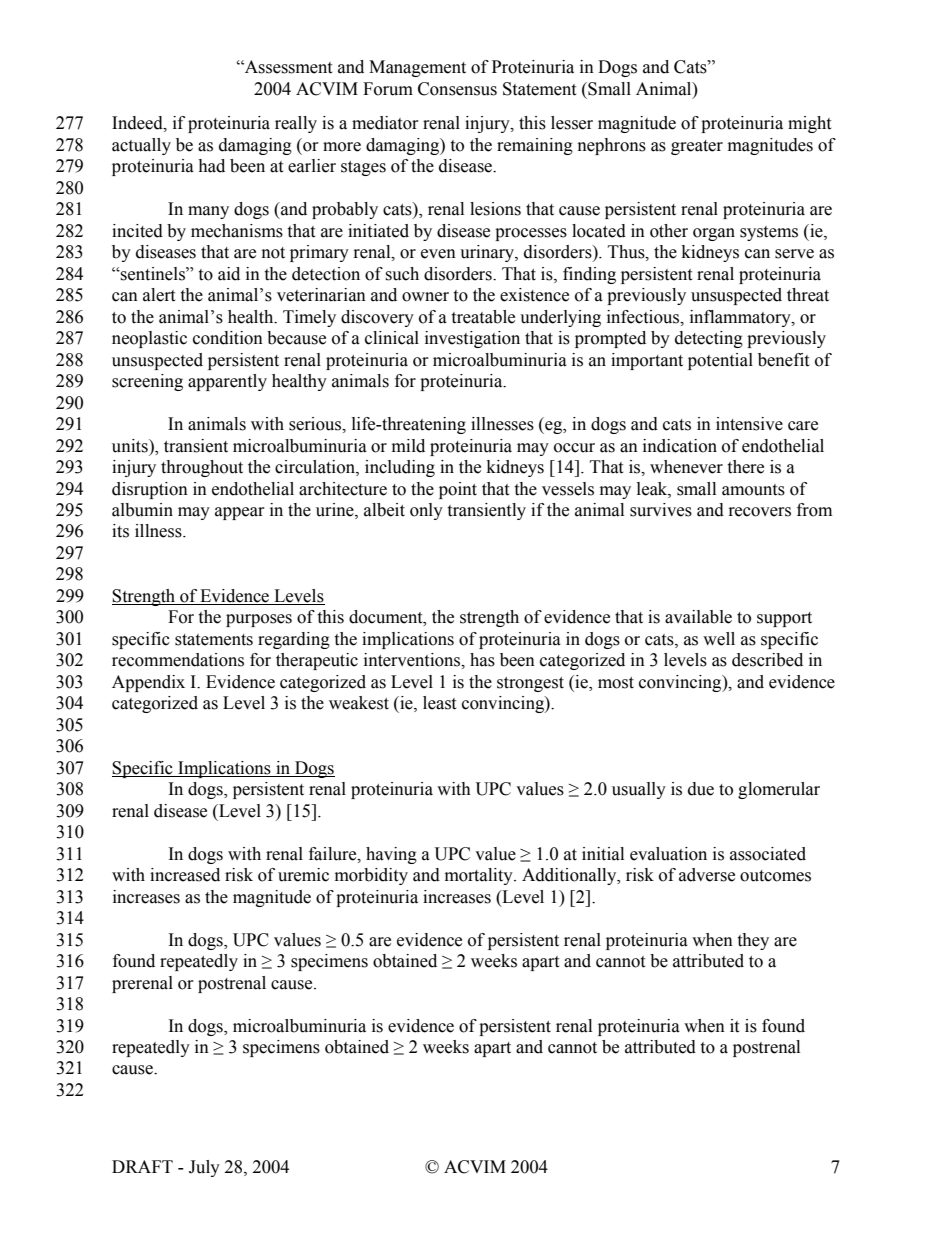 Image resolution: width=952 pixels, height=1233 pixels. Describe the element at coordinates (697, 147) in the document. I see `greater` at that location.
